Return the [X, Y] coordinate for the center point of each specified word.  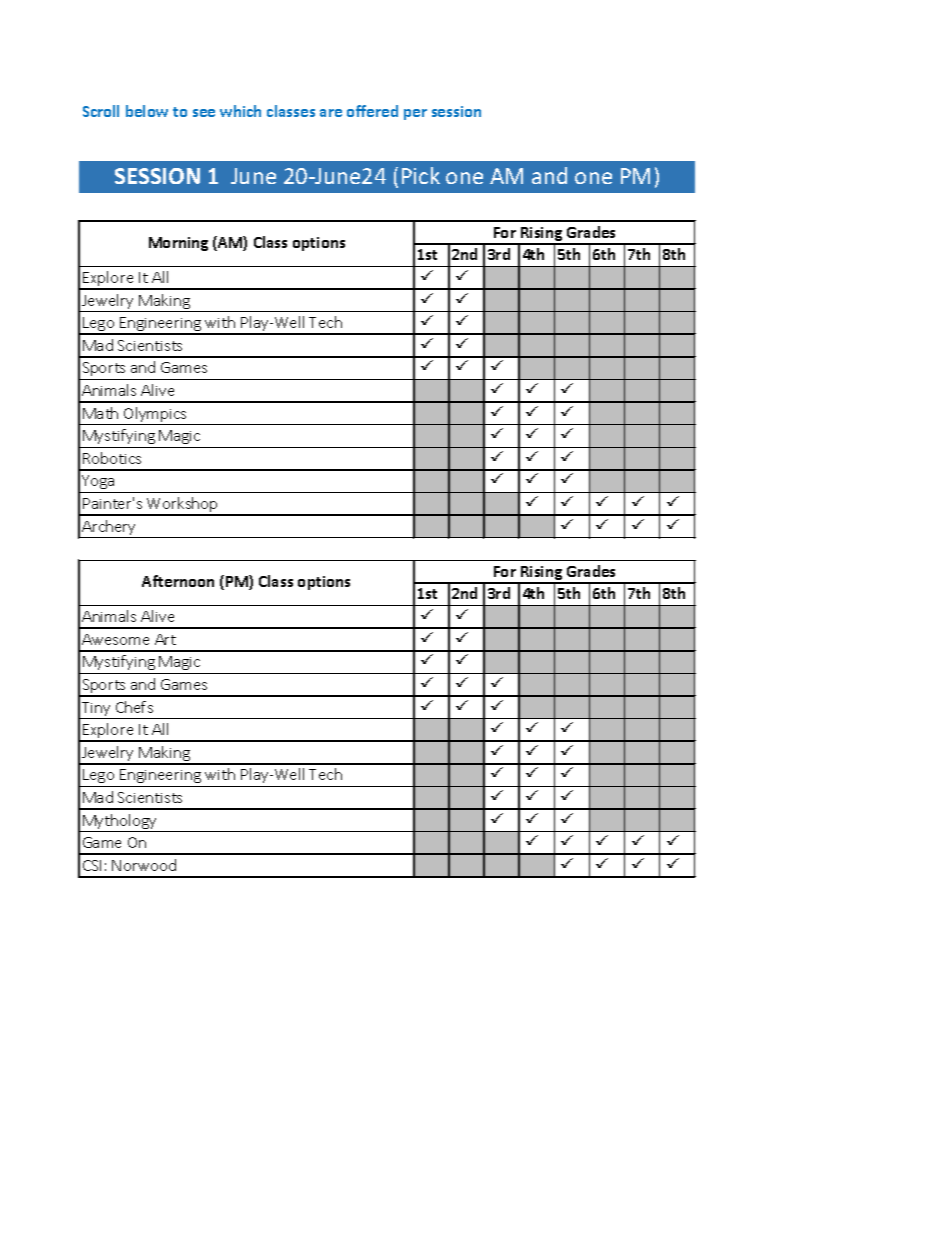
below [147, 111]
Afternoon [178, 581]
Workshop [183, 506]
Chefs [134, 707]
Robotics [112, 458]
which [240, 111]
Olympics [155, 416]
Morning [178, 244]
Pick [421, 175]
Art [165, 639]
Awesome [115, 639]
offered [372, 111]
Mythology [120, 823]
